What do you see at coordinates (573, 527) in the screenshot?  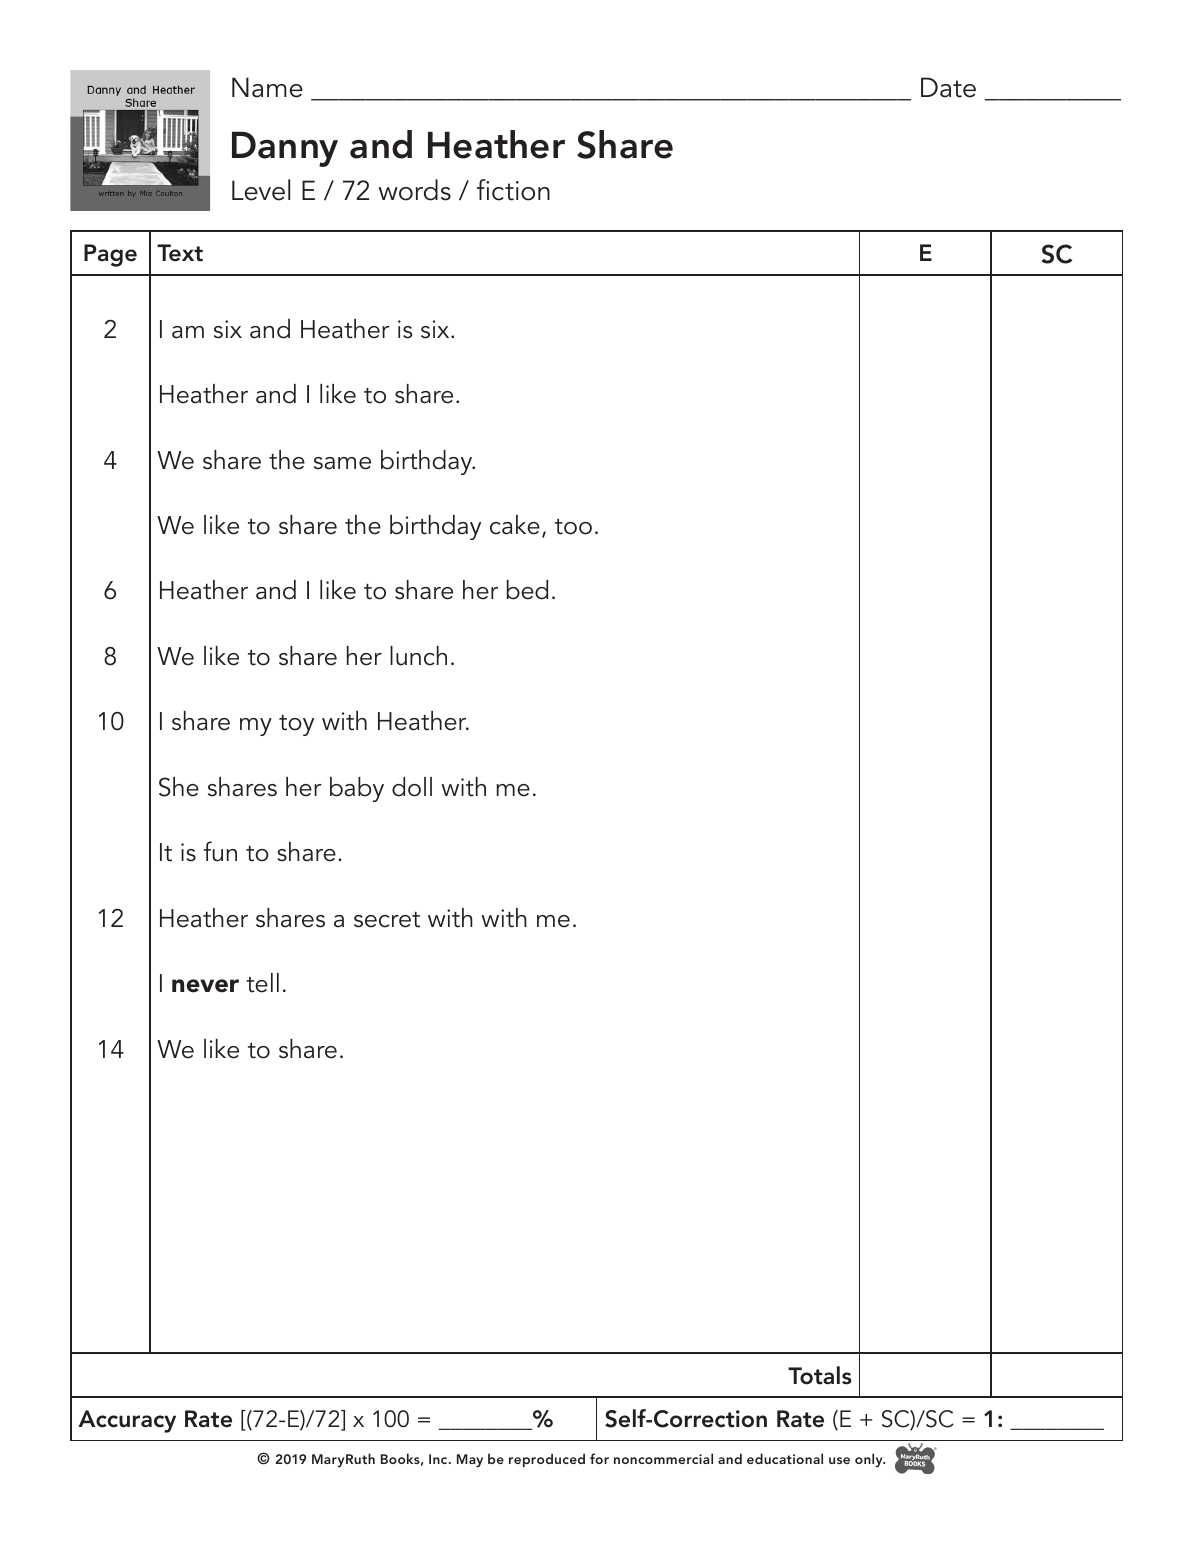 I see `too` at bounding box center [573, 527].
